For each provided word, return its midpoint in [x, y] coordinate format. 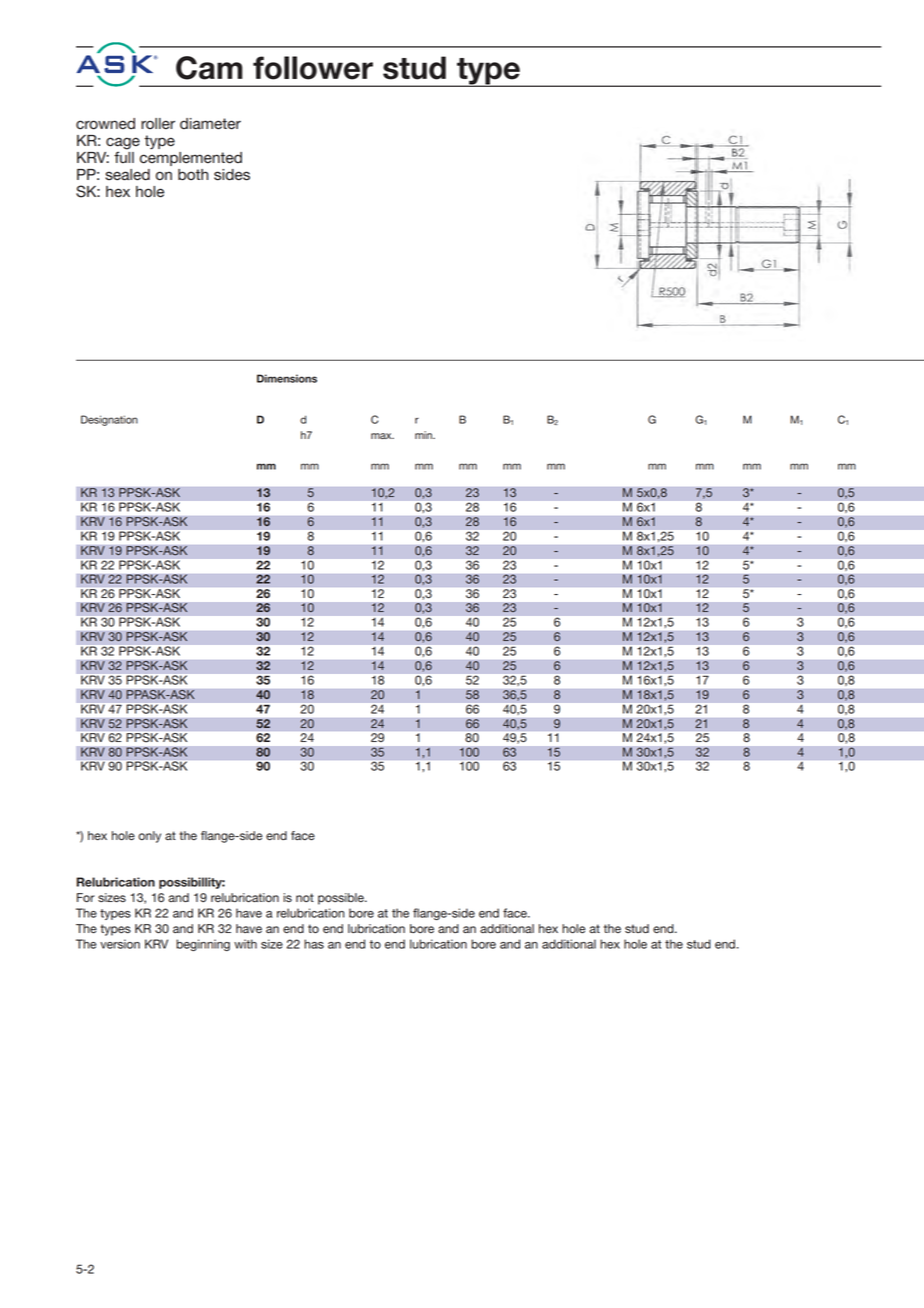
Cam [209, 68]
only [149, 837]
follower [313, 68]
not [305, 897]
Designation [109, 420]
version [120, 944]
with [245, 944]
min [424, 435]
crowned [105, 124]
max [382, 436]
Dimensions [287, 378]
